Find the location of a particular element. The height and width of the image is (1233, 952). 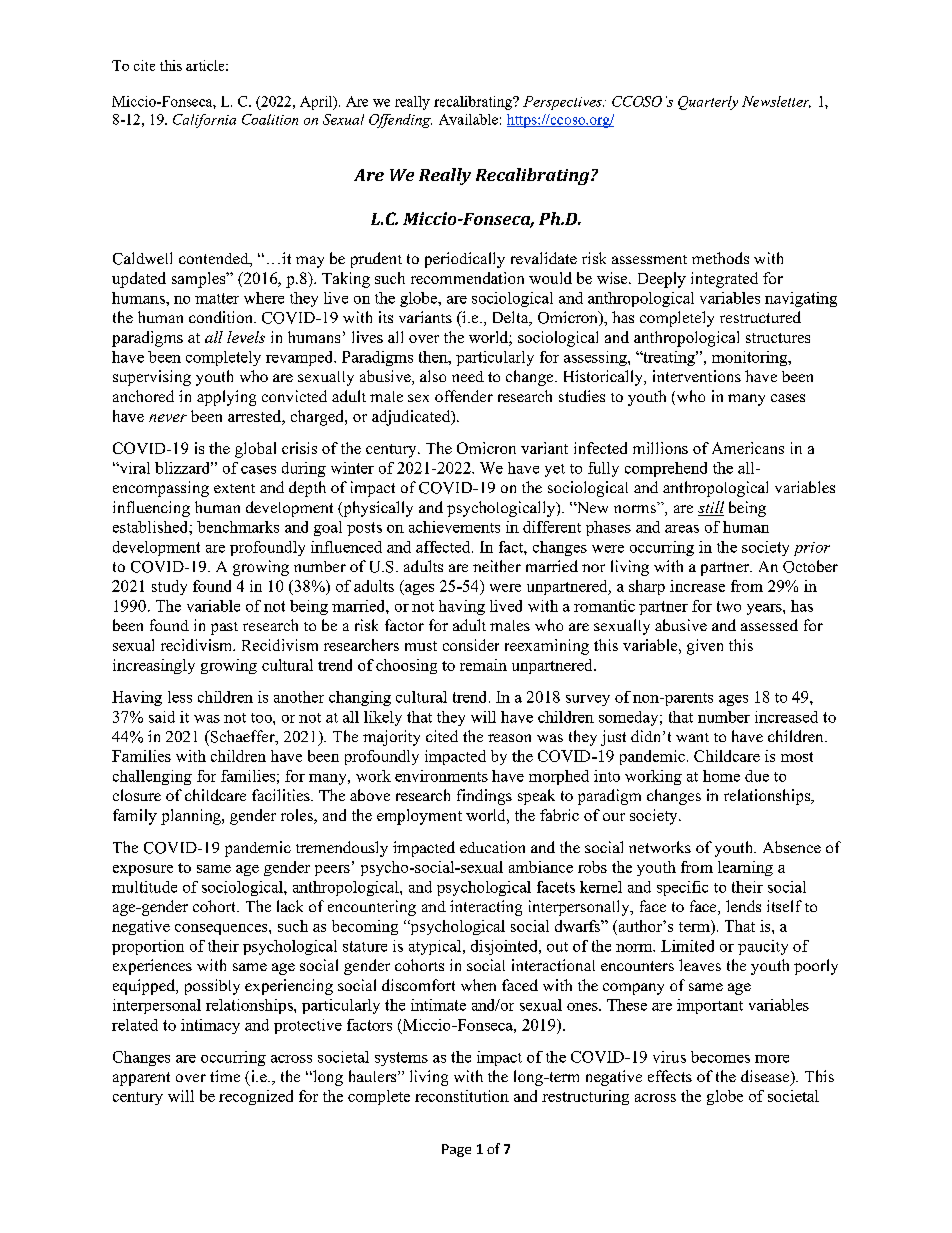

Page is located at coordinates (456, 1150).
